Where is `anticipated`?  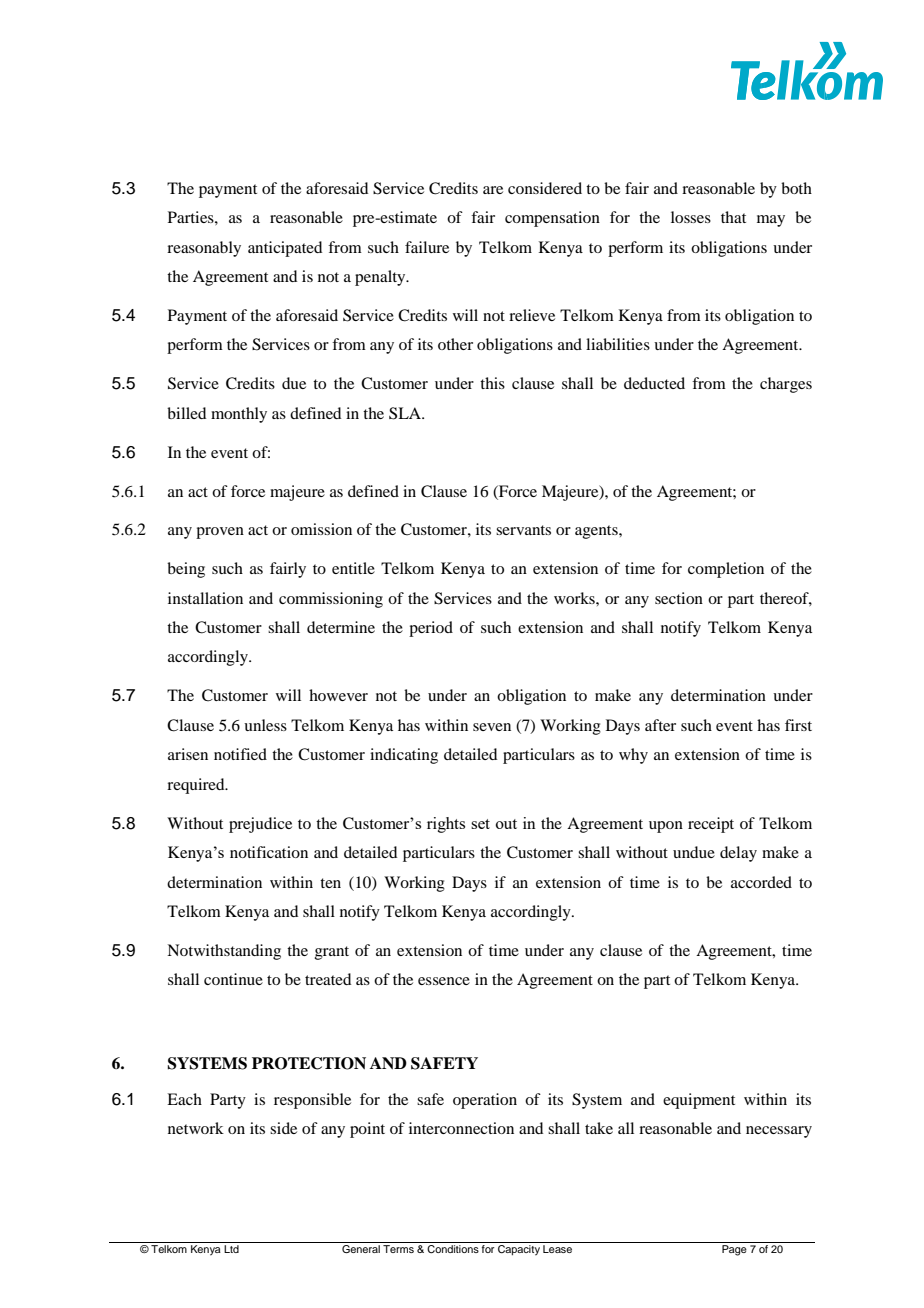
anticipated is located at coordinates (285, 249).
